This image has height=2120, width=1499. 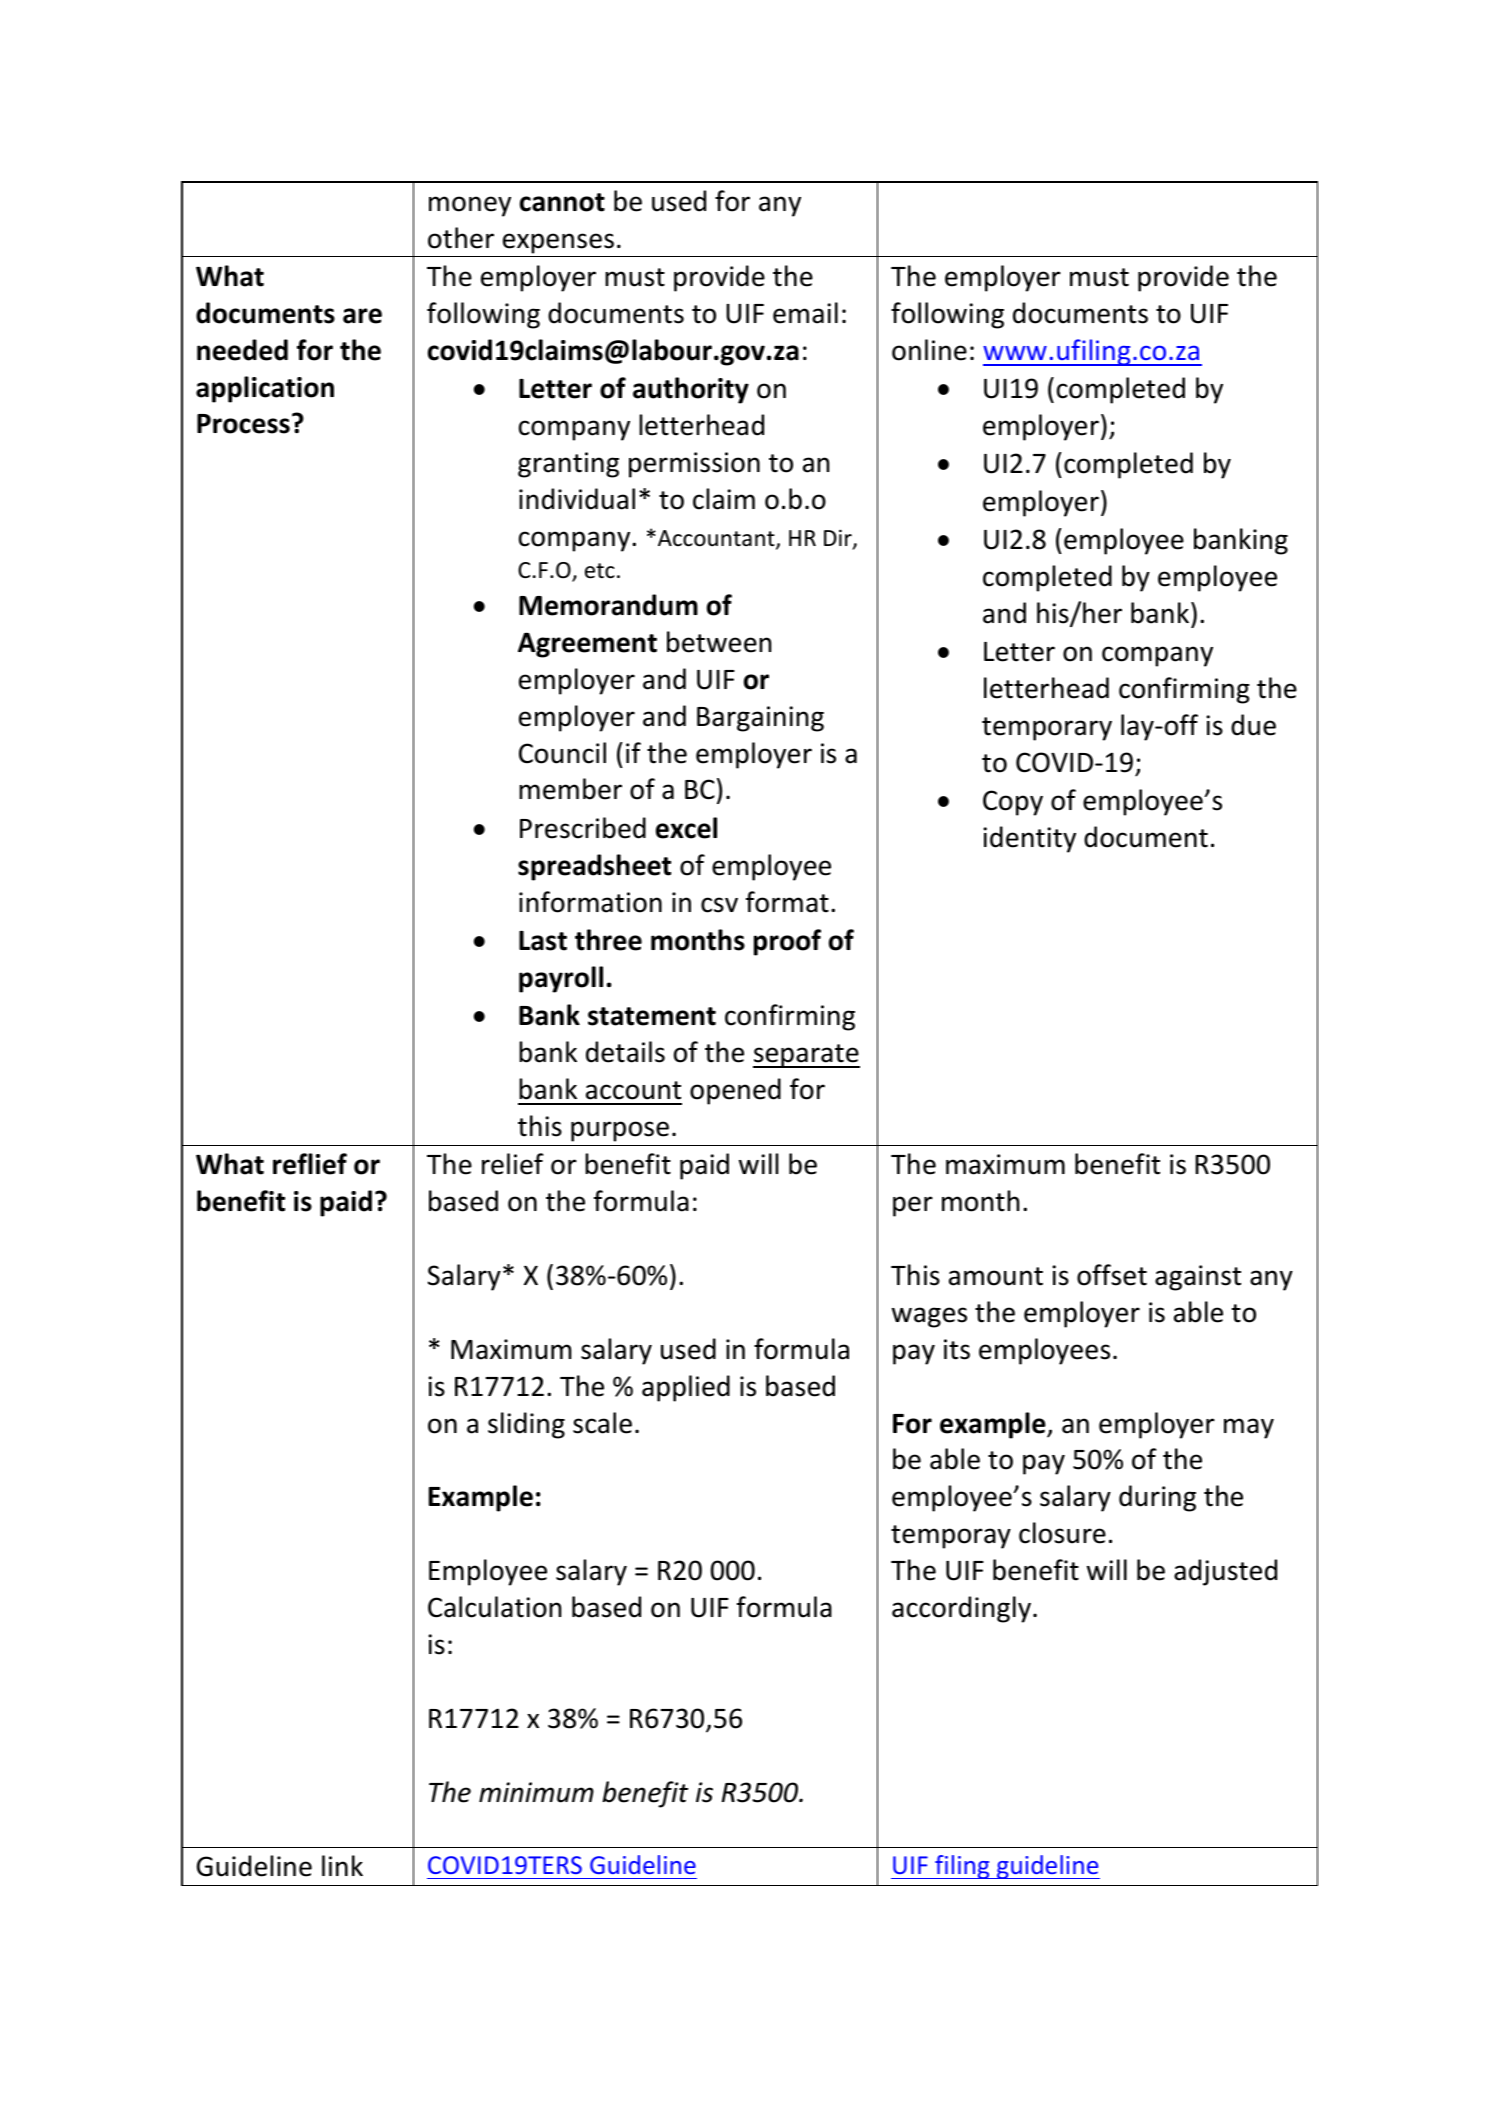 What do you see at coordinates (686, 1388) in the image?
I see `applied` at bounding box center [686, 1388].
